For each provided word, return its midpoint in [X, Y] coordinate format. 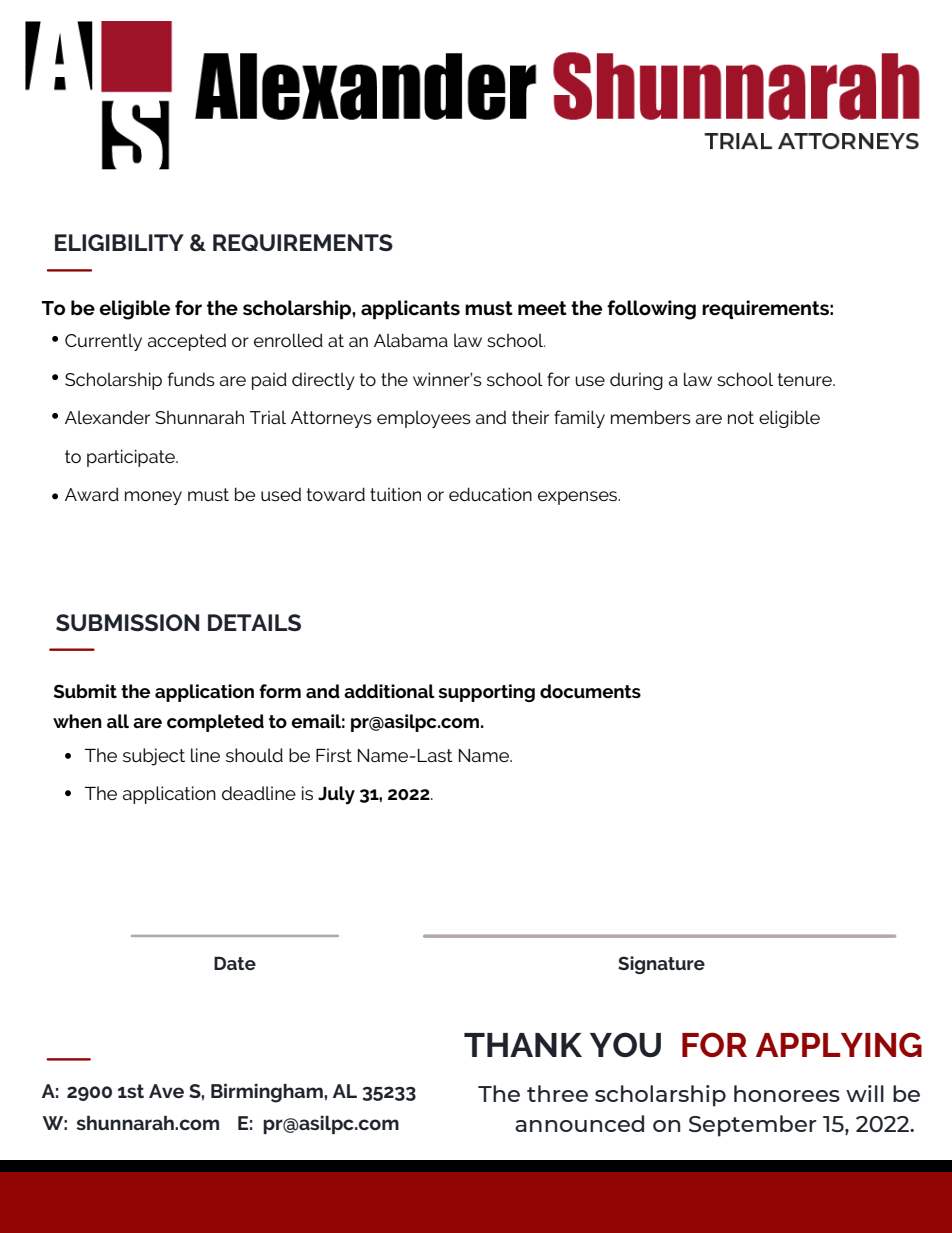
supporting [487, 693]
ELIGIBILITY [119, 242]
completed [215, 723]
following [651, 310]
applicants [410, 310]
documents [590, 691]
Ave [166, 1091]
